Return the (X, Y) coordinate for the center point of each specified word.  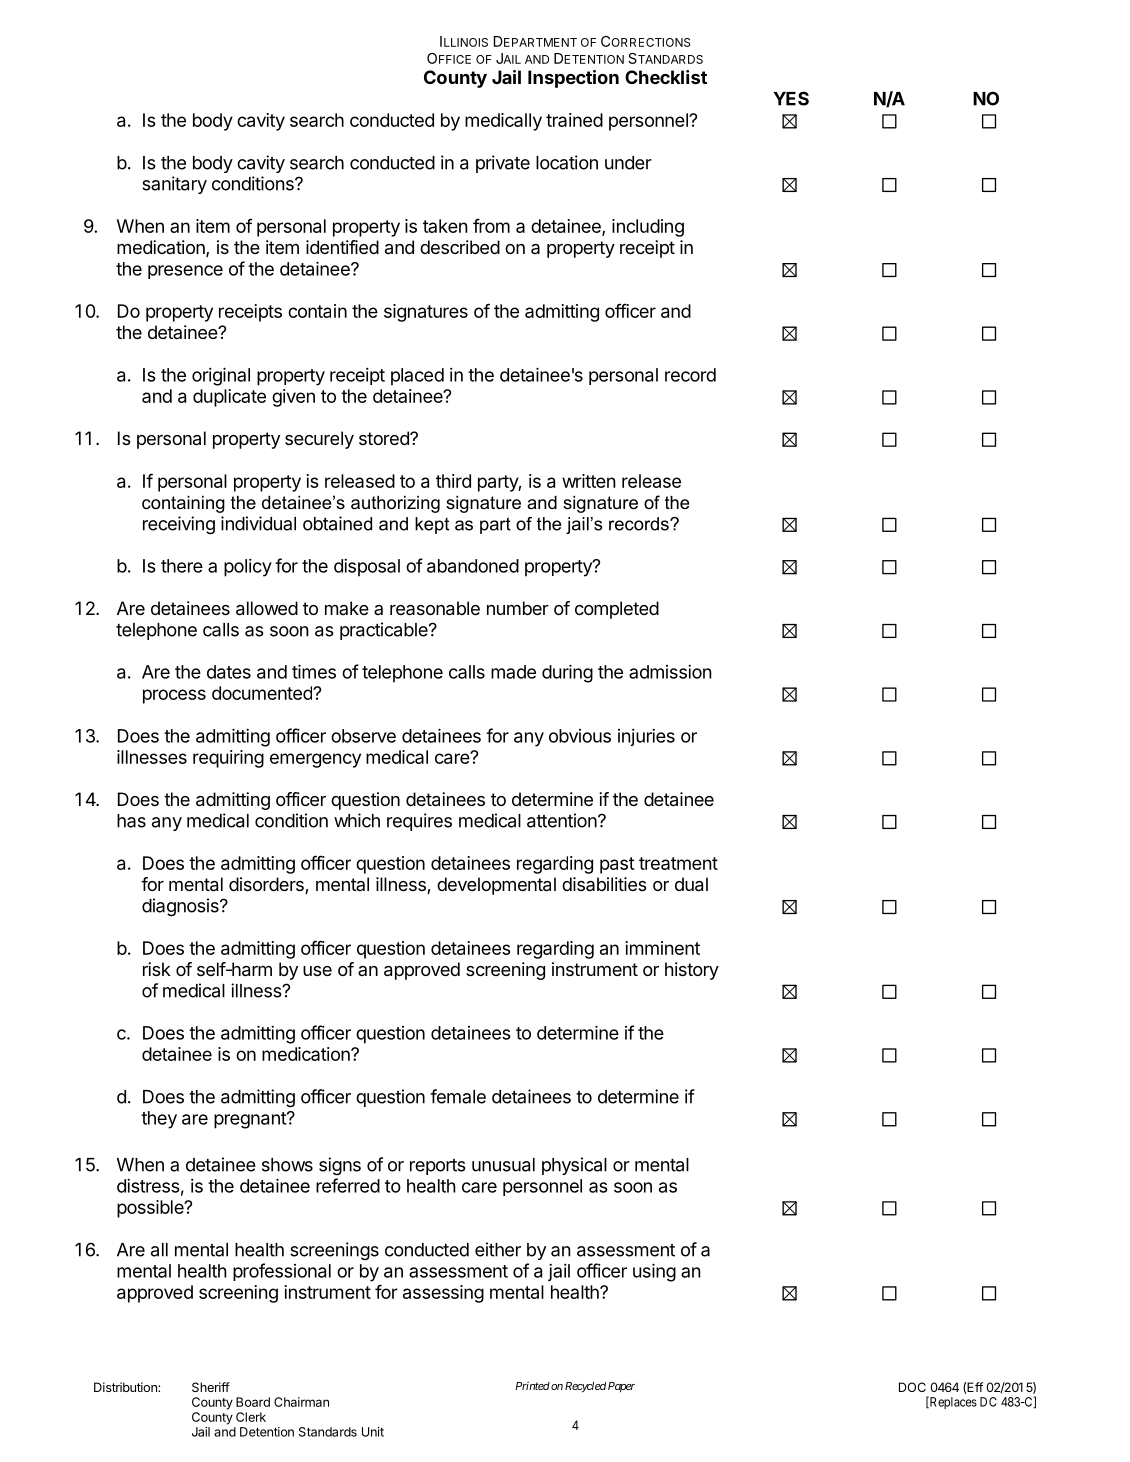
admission (670, 671)
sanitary (174, 185)
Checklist (666, 77)
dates (229, 672)
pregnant (251, 1120)
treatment (678, 863)
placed (417, 377)
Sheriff (211, 1387)
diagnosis (181, 907)
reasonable (435, 608)
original (221, 376)
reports (438, 1167)
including (648, 228)
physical (574, 1166)
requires (419, 822)
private (503, 164)
